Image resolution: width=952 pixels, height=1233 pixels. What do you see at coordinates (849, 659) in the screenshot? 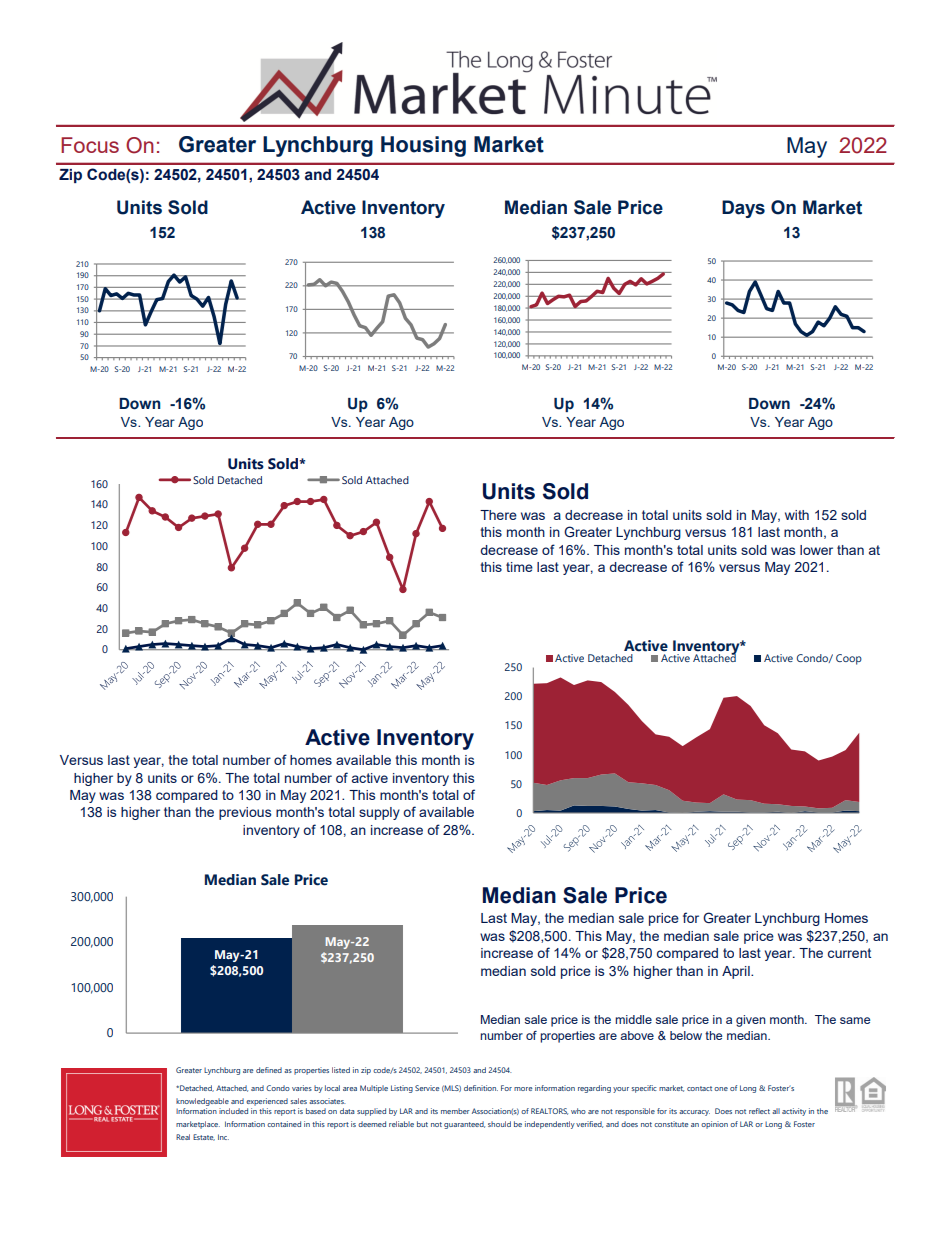
I see `Coop` at bounding box center [849, 659].
